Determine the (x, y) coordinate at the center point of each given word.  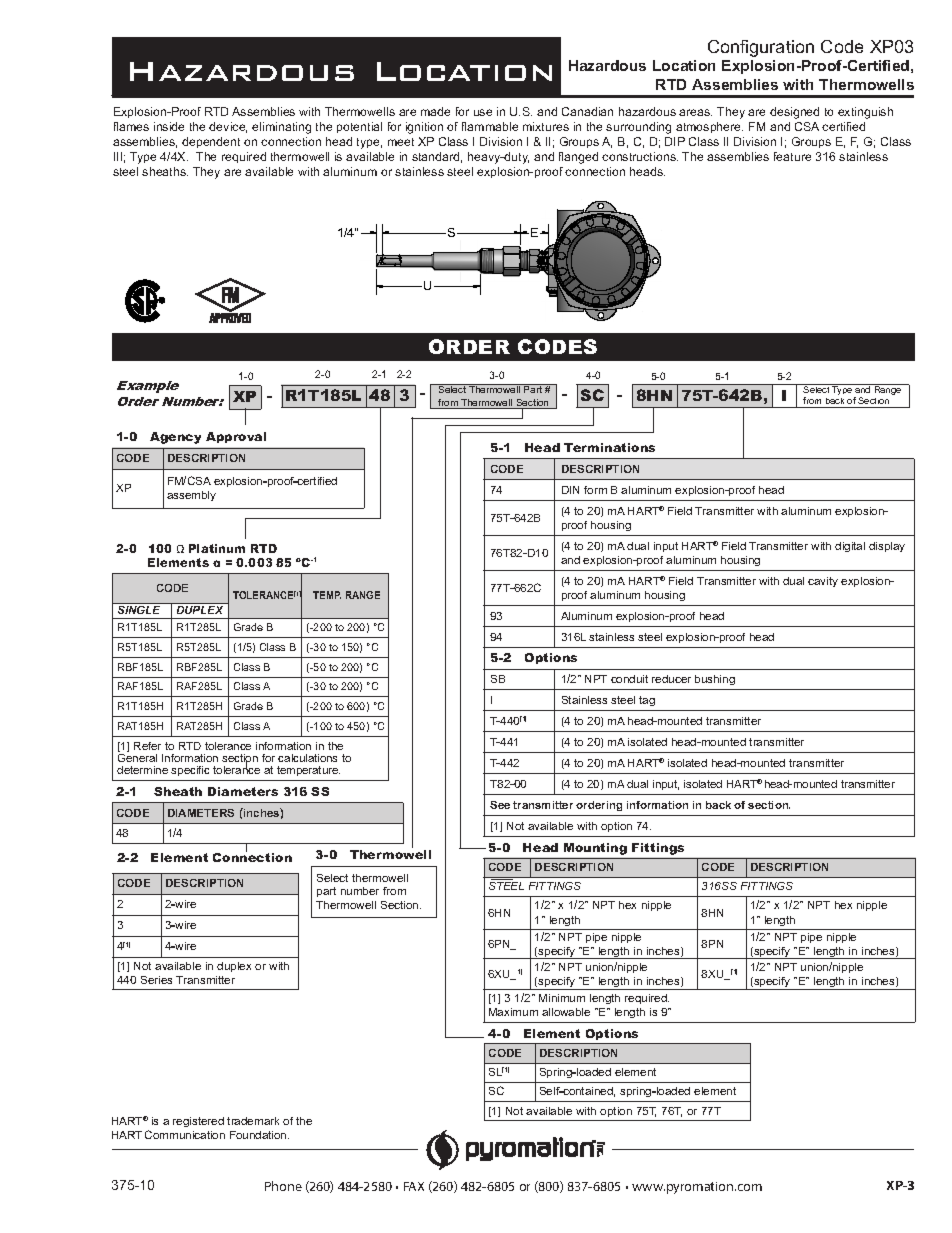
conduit (629, 679)
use (483, 112)
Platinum (217, 548)
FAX (414, 1186)
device (228, 127)
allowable (566, 1012)
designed (794, 113)
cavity (823, 582)
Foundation (259, 1135)
